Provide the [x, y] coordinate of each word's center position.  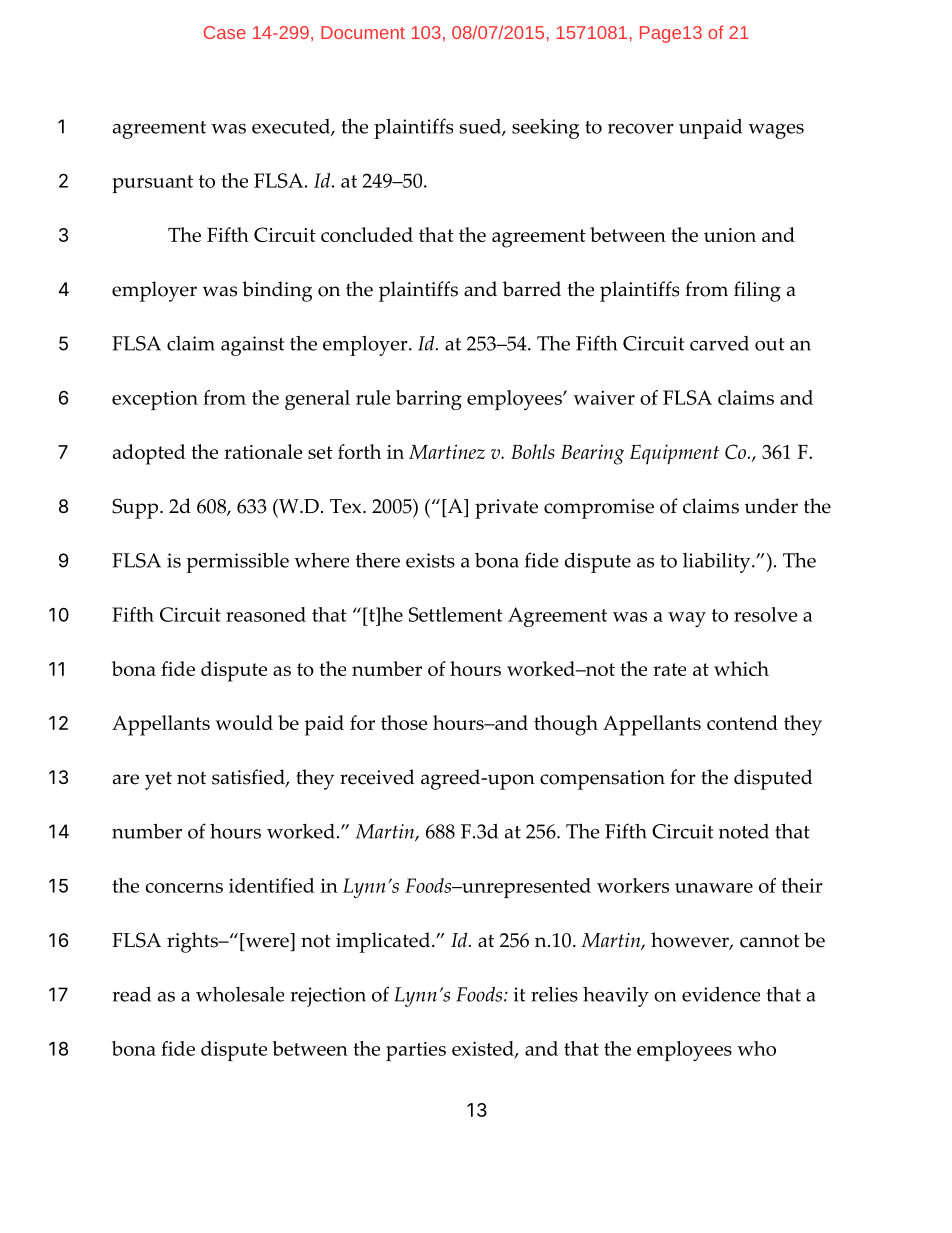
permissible [238, 562]
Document [363, 32]
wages [776, 131]
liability [718, 562]
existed [484, 1050]
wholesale [240, 994]
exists [430, 560]
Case [225, 32]
